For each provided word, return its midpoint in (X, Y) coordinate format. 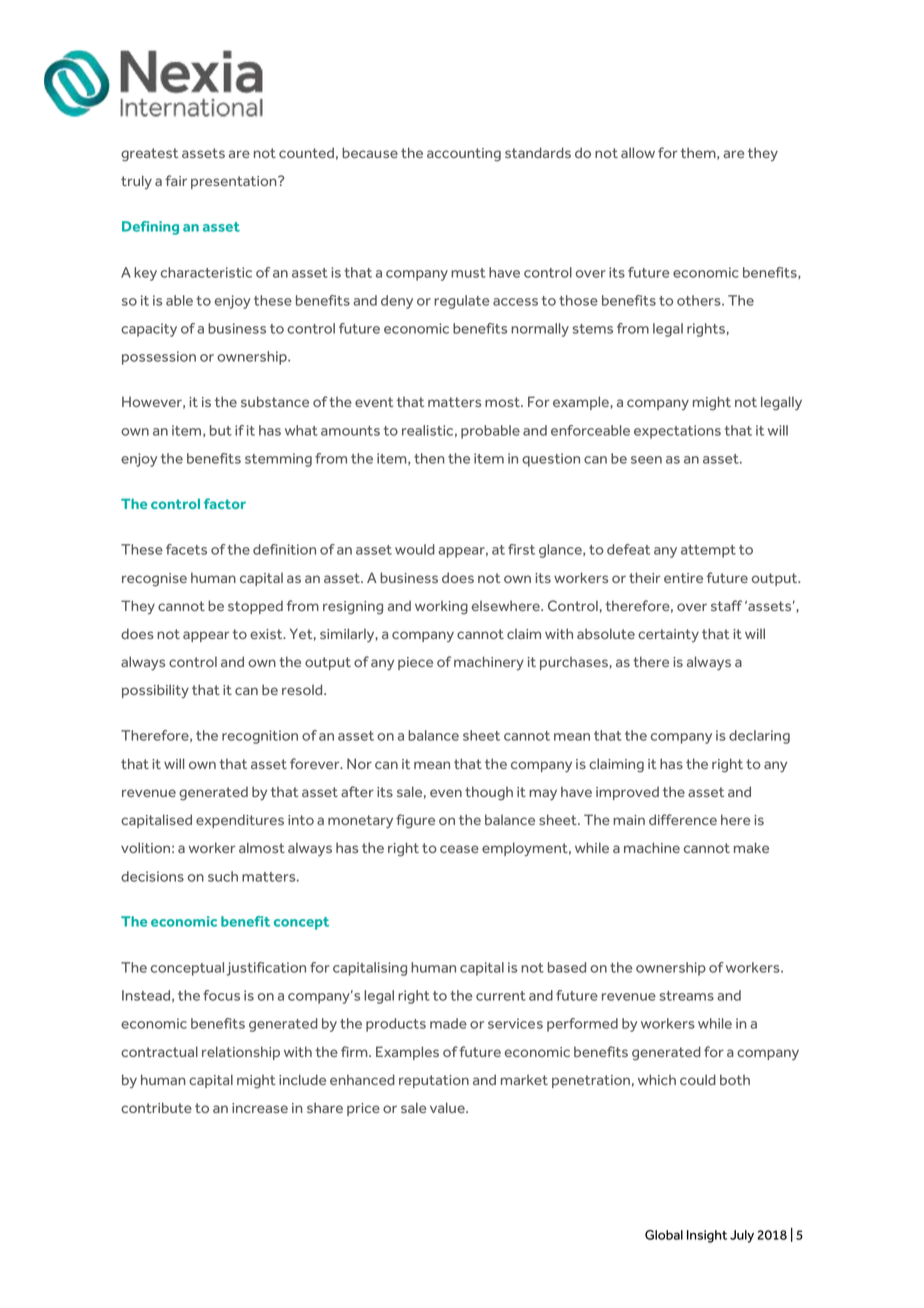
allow (638, 152)
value (448, 1107)
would (415, 549)
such (223, 876)
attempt (708, 551)
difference (683, 819)
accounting (464, 155)
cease (459, 849)
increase (260, 1108)
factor (225, 503)
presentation (235, 182)
